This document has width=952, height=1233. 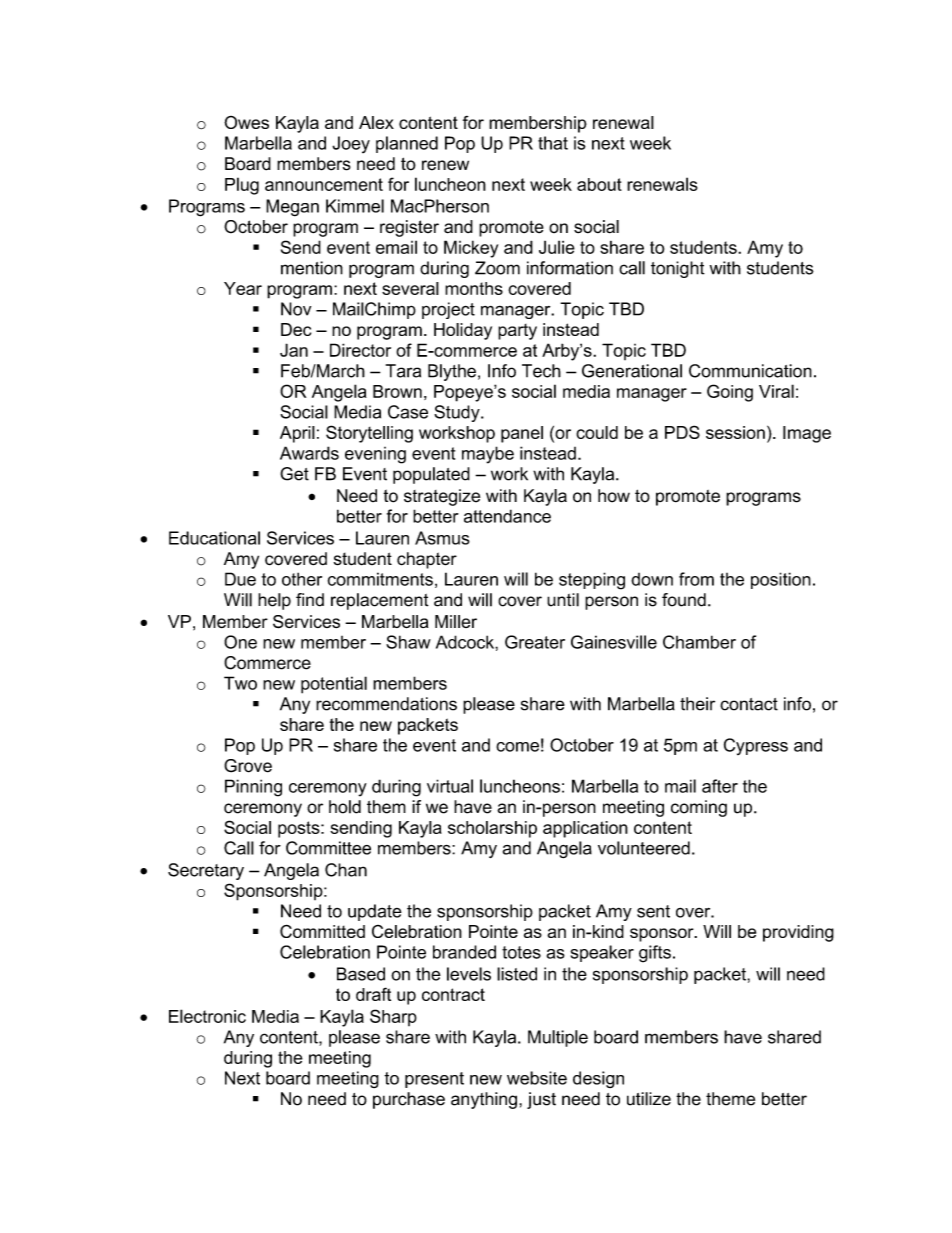 I want to click on Committee, so click(x=328, y=848).
